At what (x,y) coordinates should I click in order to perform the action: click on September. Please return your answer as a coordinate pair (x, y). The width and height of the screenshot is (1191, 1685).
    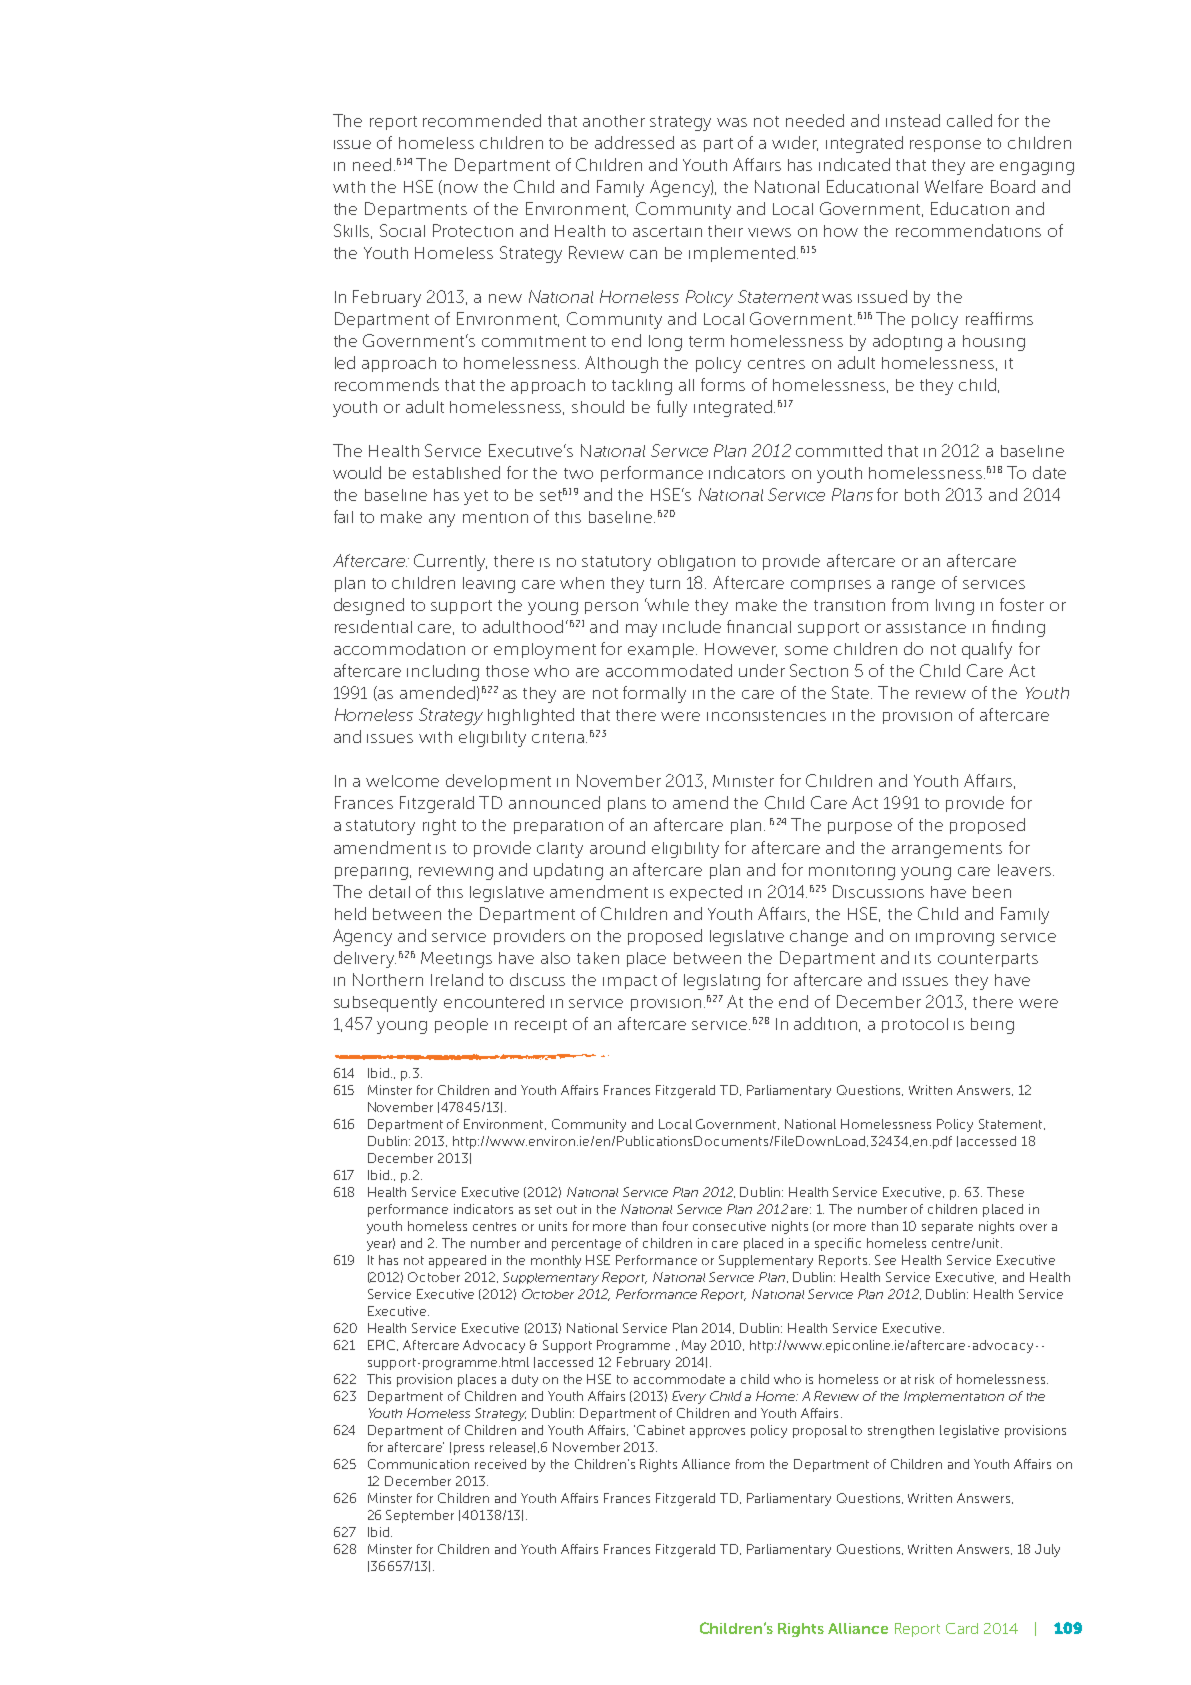
    Looking at the image, I should click on (420, 1516).
